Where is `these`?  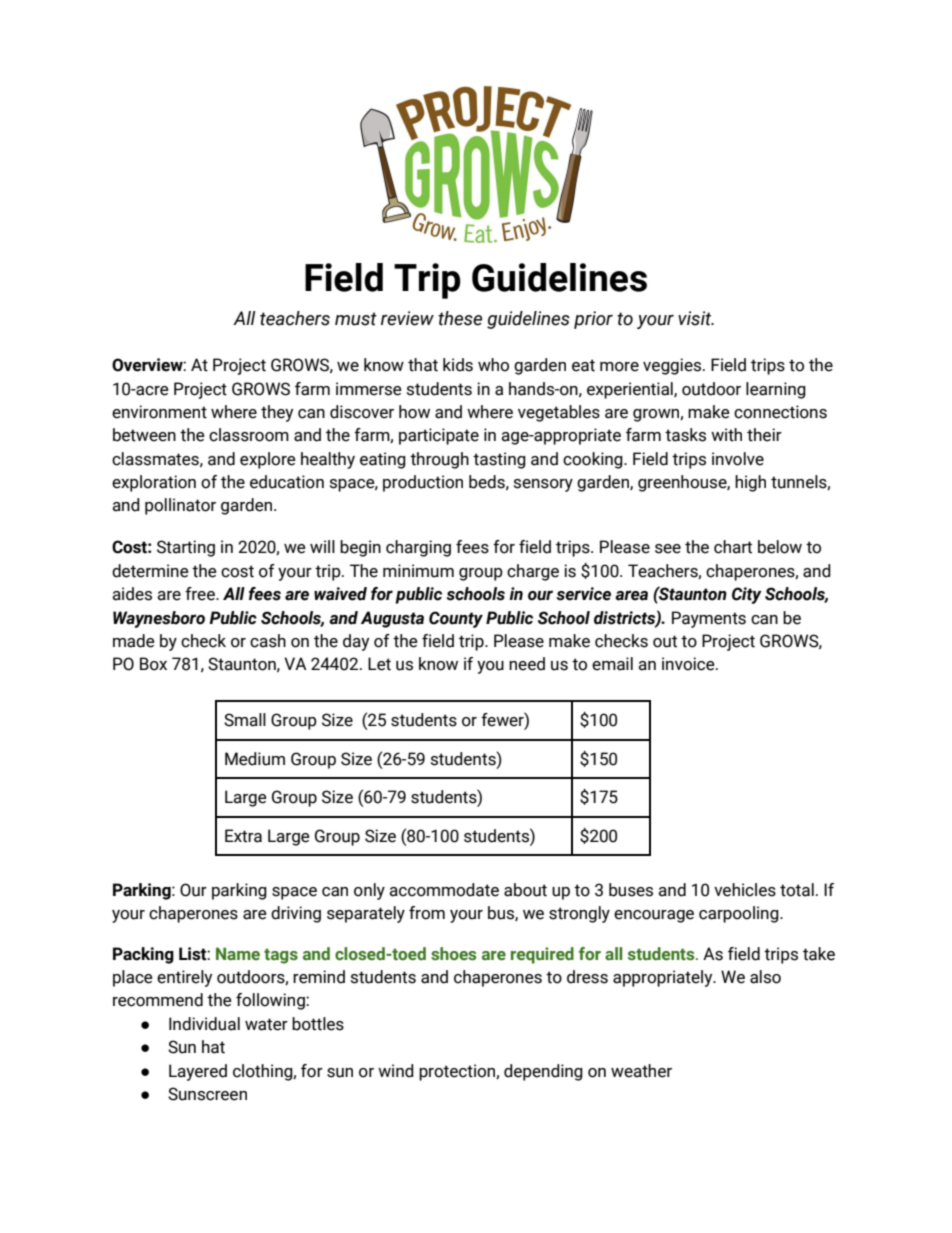
these is located at coordinates (460, 318).
